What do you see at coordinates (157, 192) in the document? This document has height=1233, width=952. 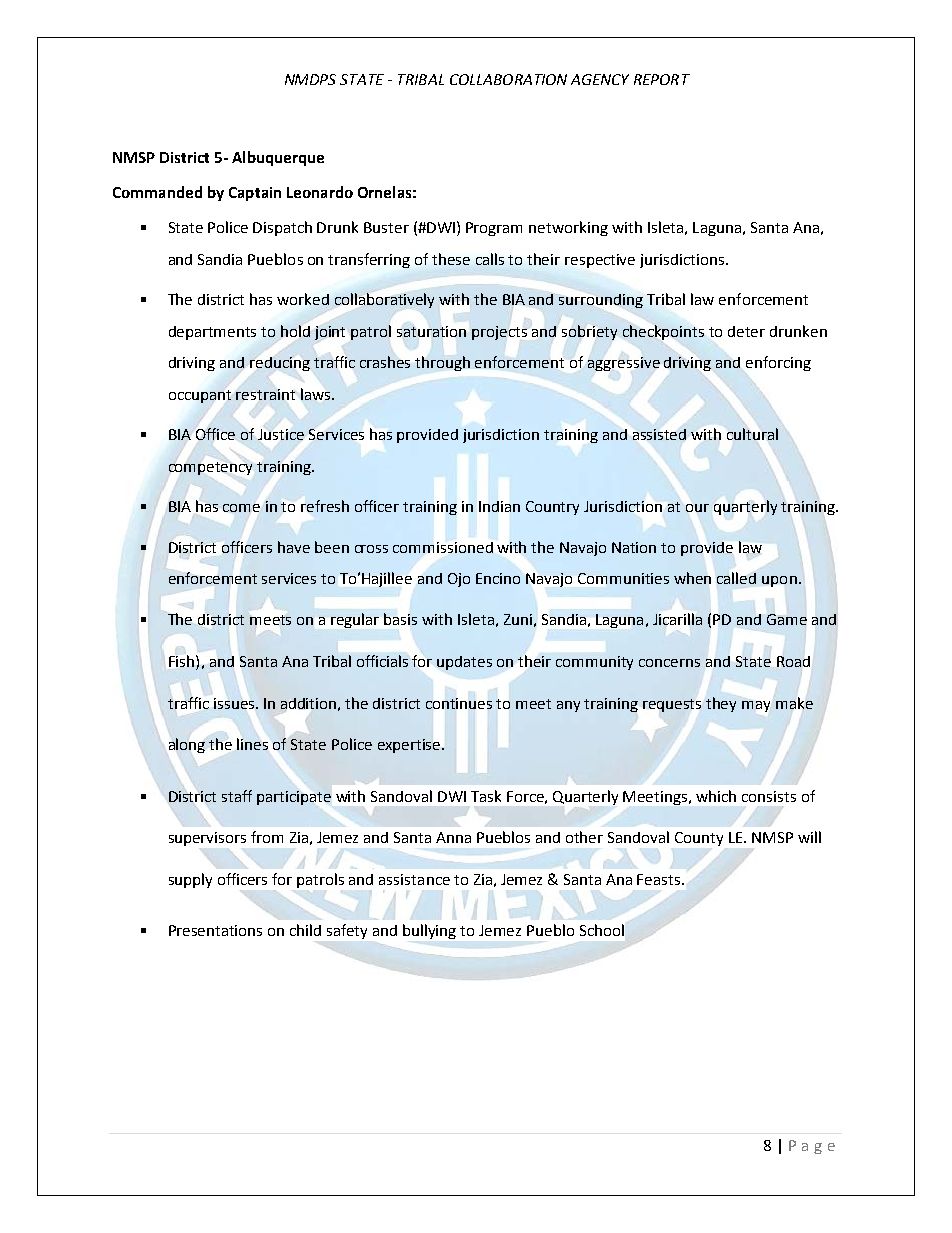 I see `Commanded` at bounding box center [157, 192].
